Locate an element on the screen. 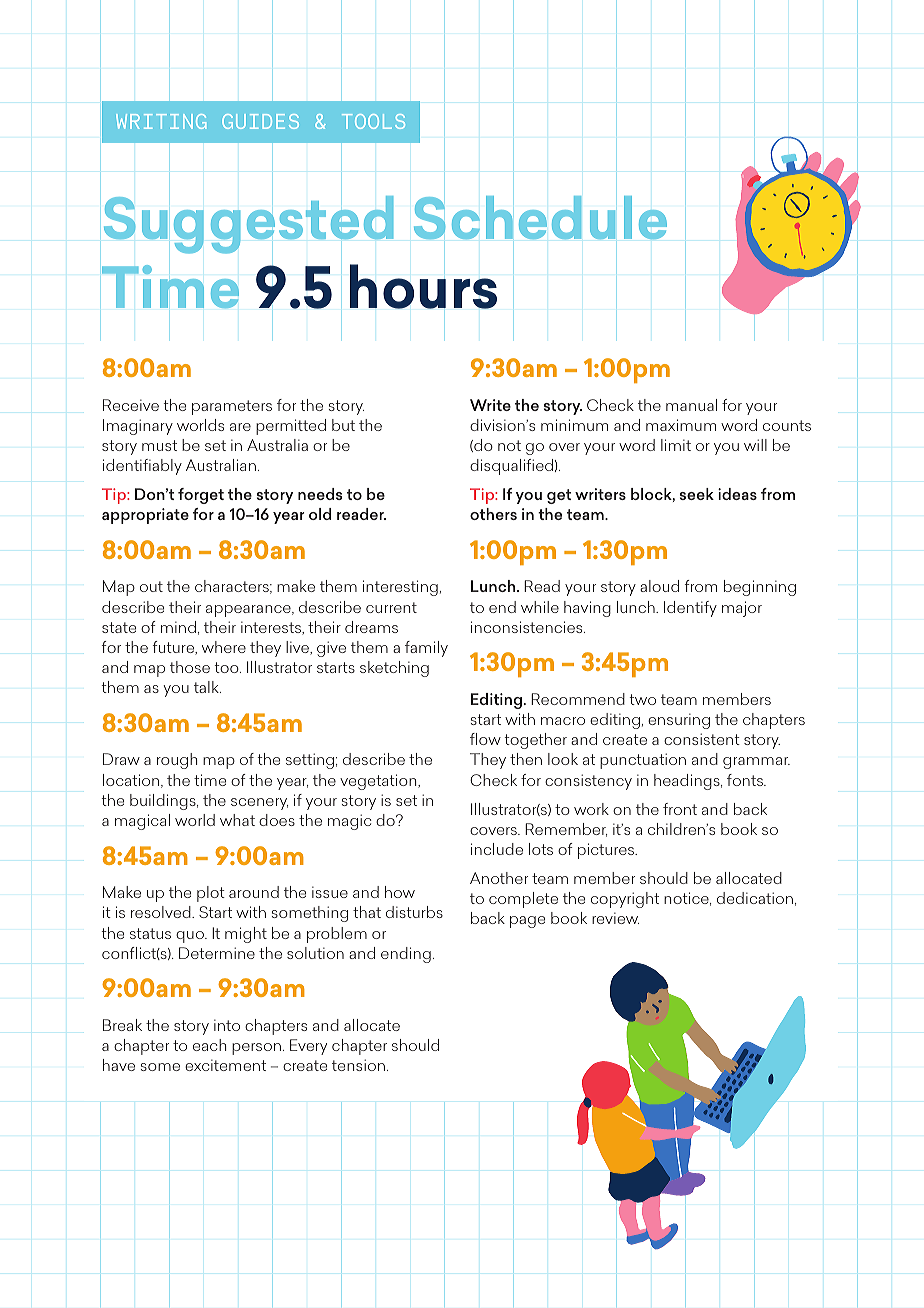  rough is located at coordinates (177, 761).
